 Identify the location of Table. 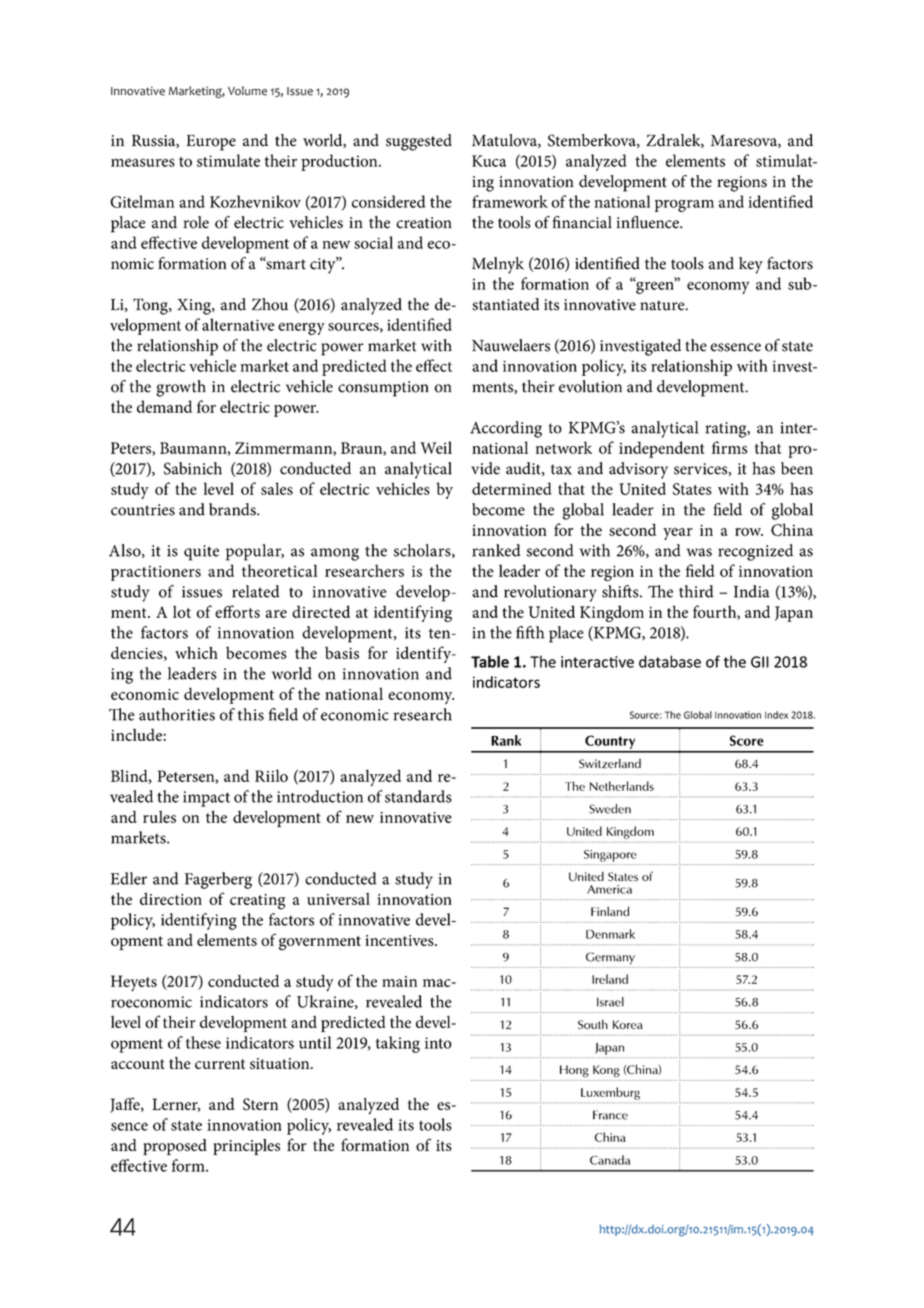
(490, 661).
